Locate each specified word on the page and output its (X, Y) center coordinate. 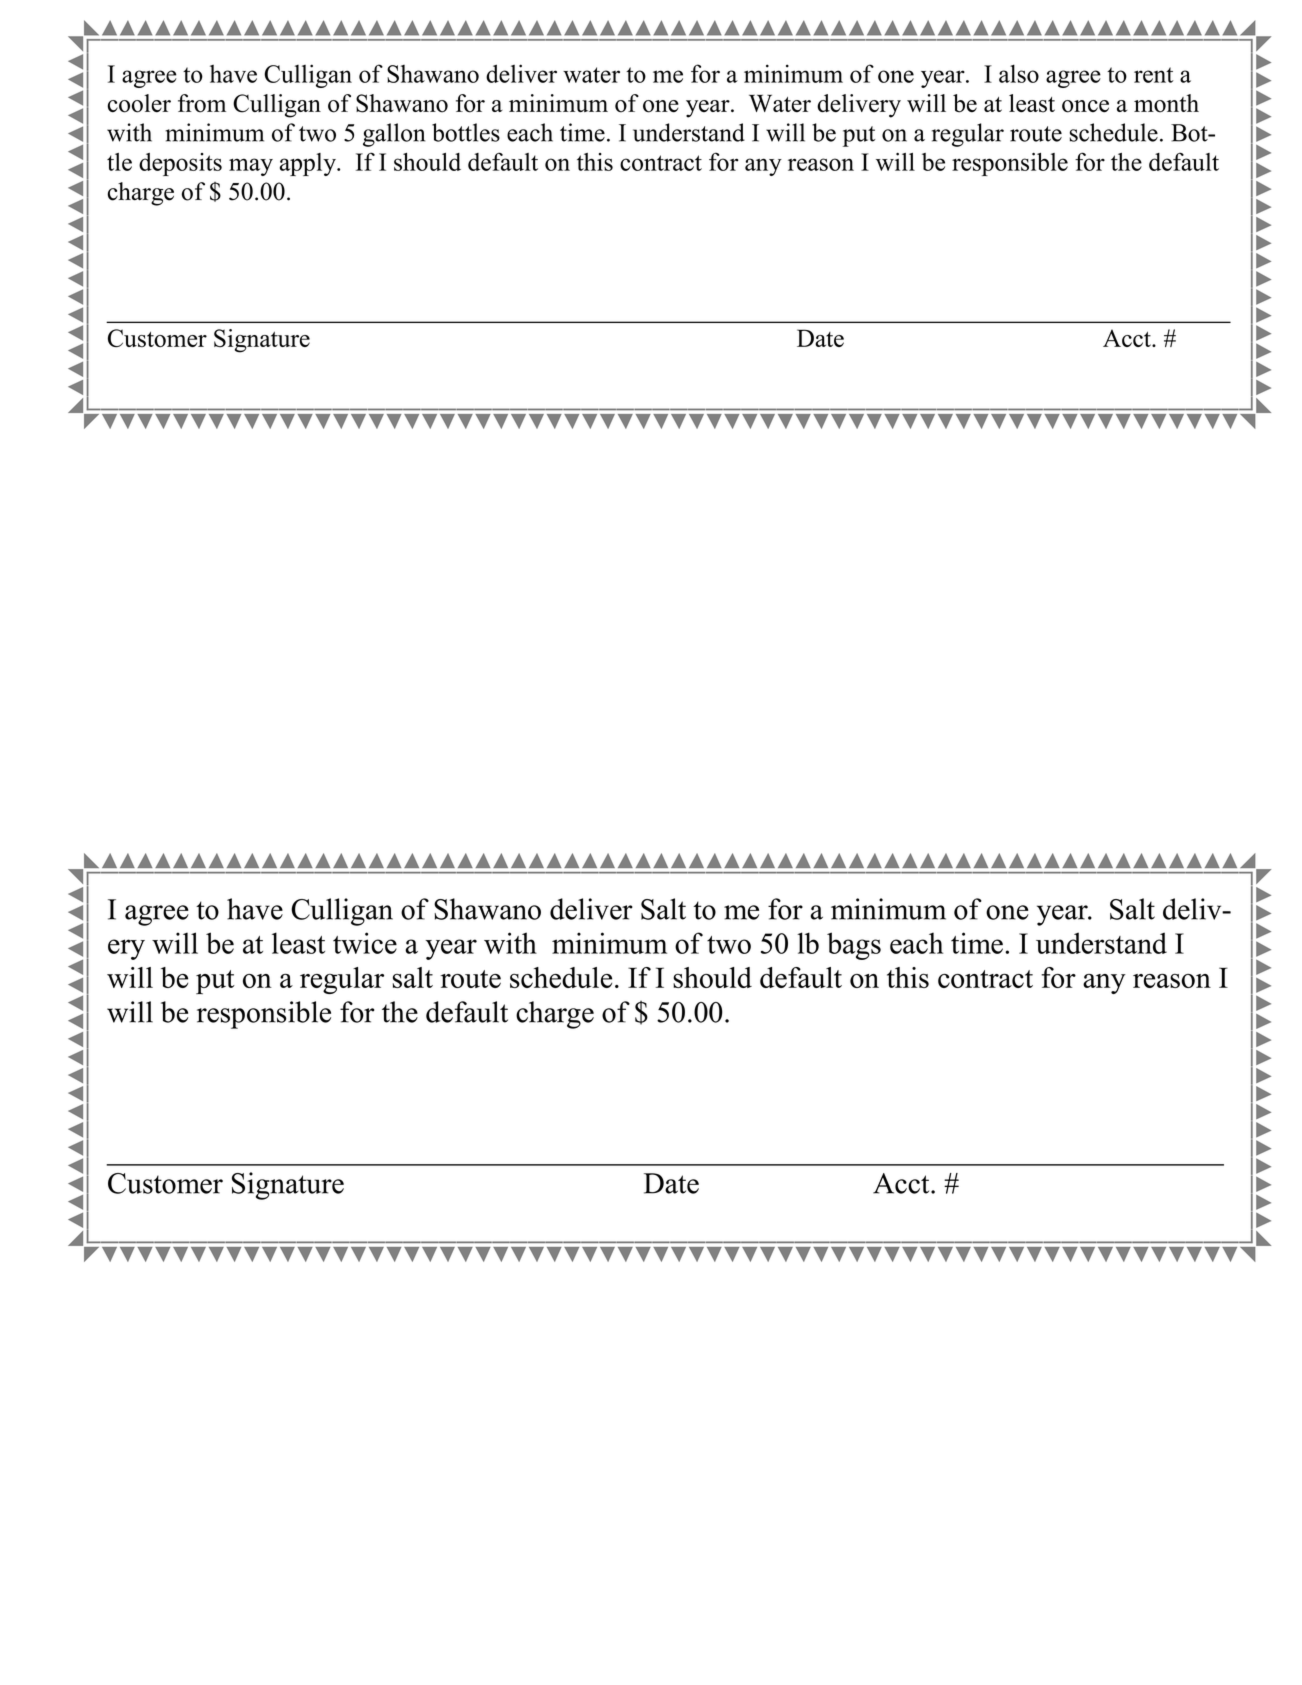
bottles (466, 132)
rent (1154, 75)
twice (365, 943)
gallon (394, 135)
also (1019, 73)
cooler (139, 103)
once (1085, 106)
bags (854, 946)
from (202, 103)
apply (309, 164)
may (251, 167)
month (1166, 103)
